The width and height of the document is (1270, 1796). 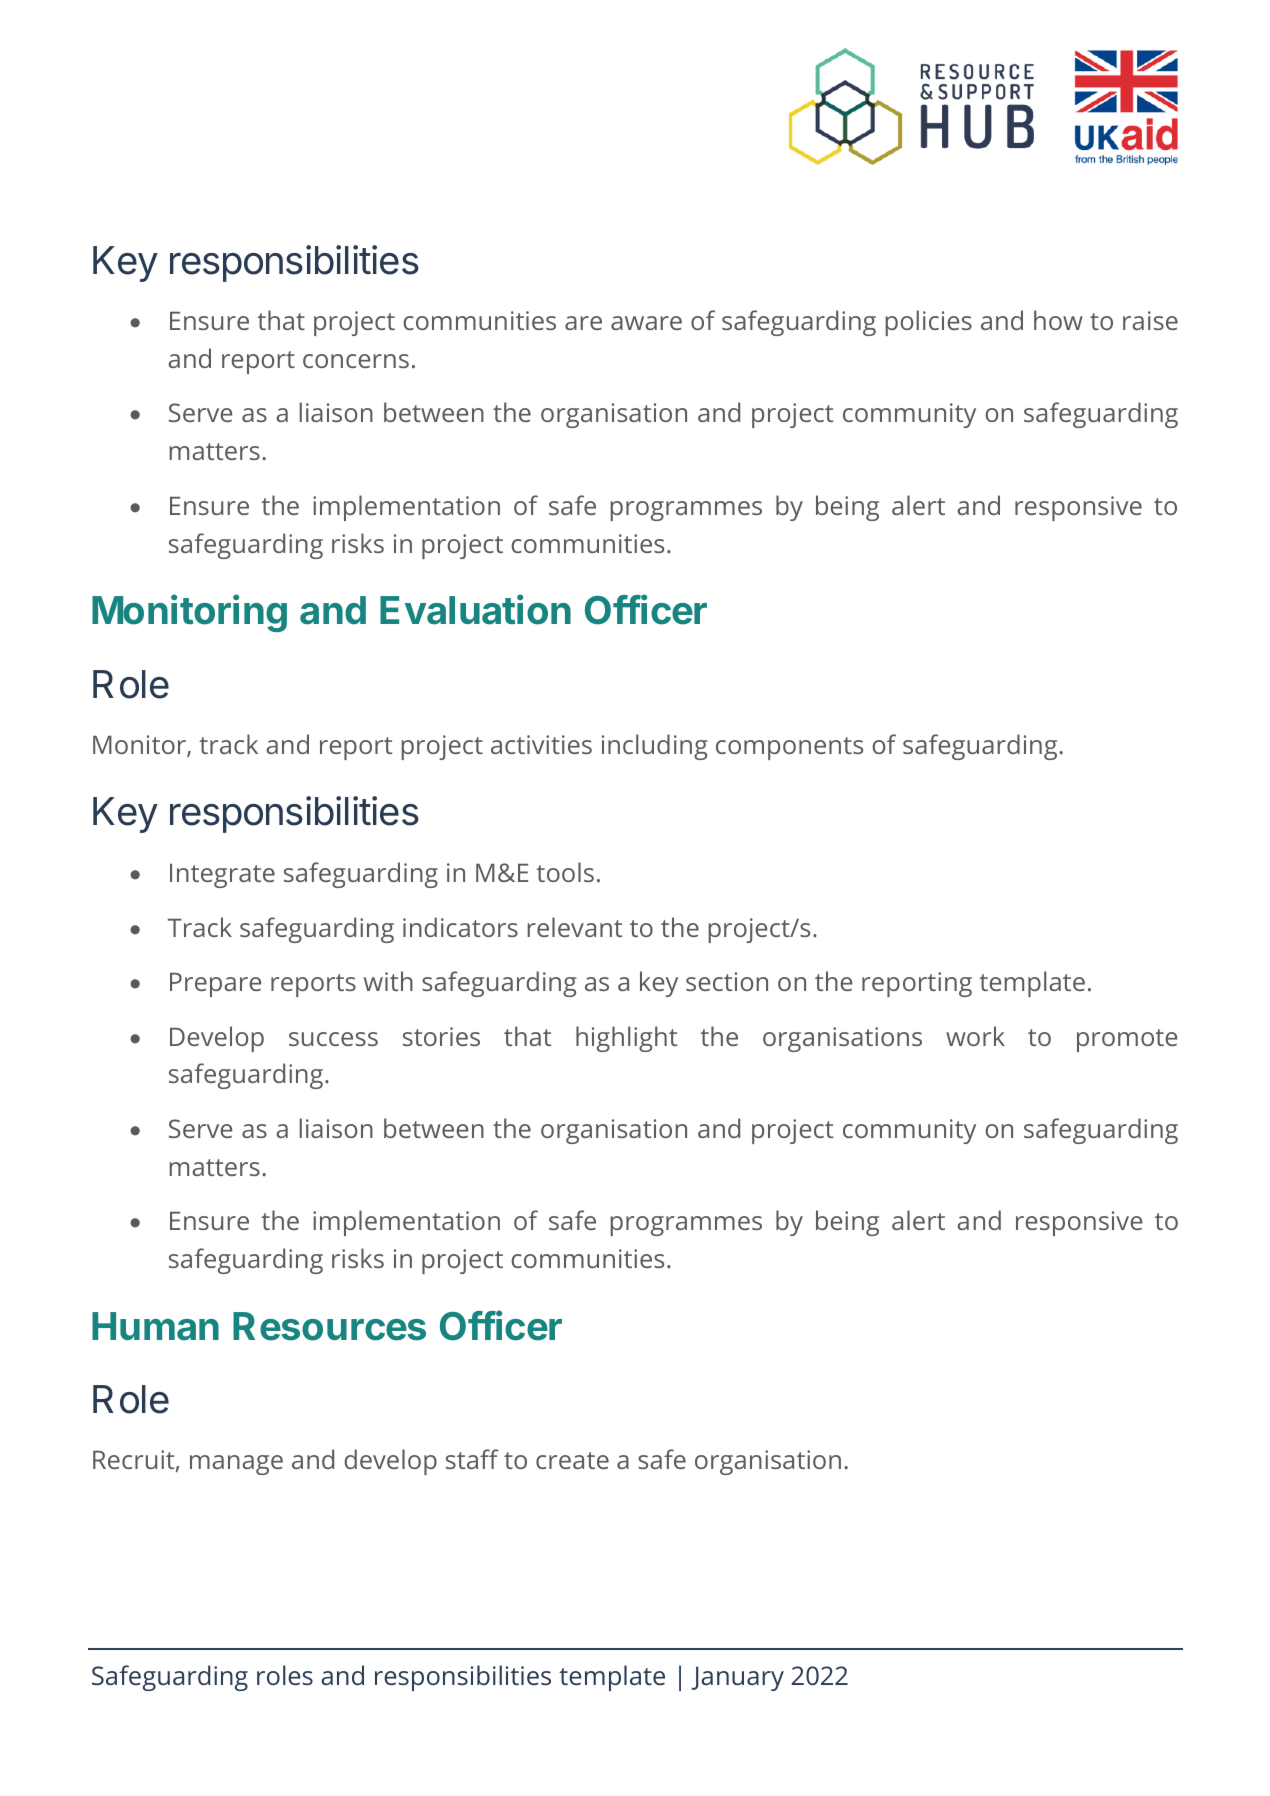 I want to click on highlight, so click(x=626, y=1039).
